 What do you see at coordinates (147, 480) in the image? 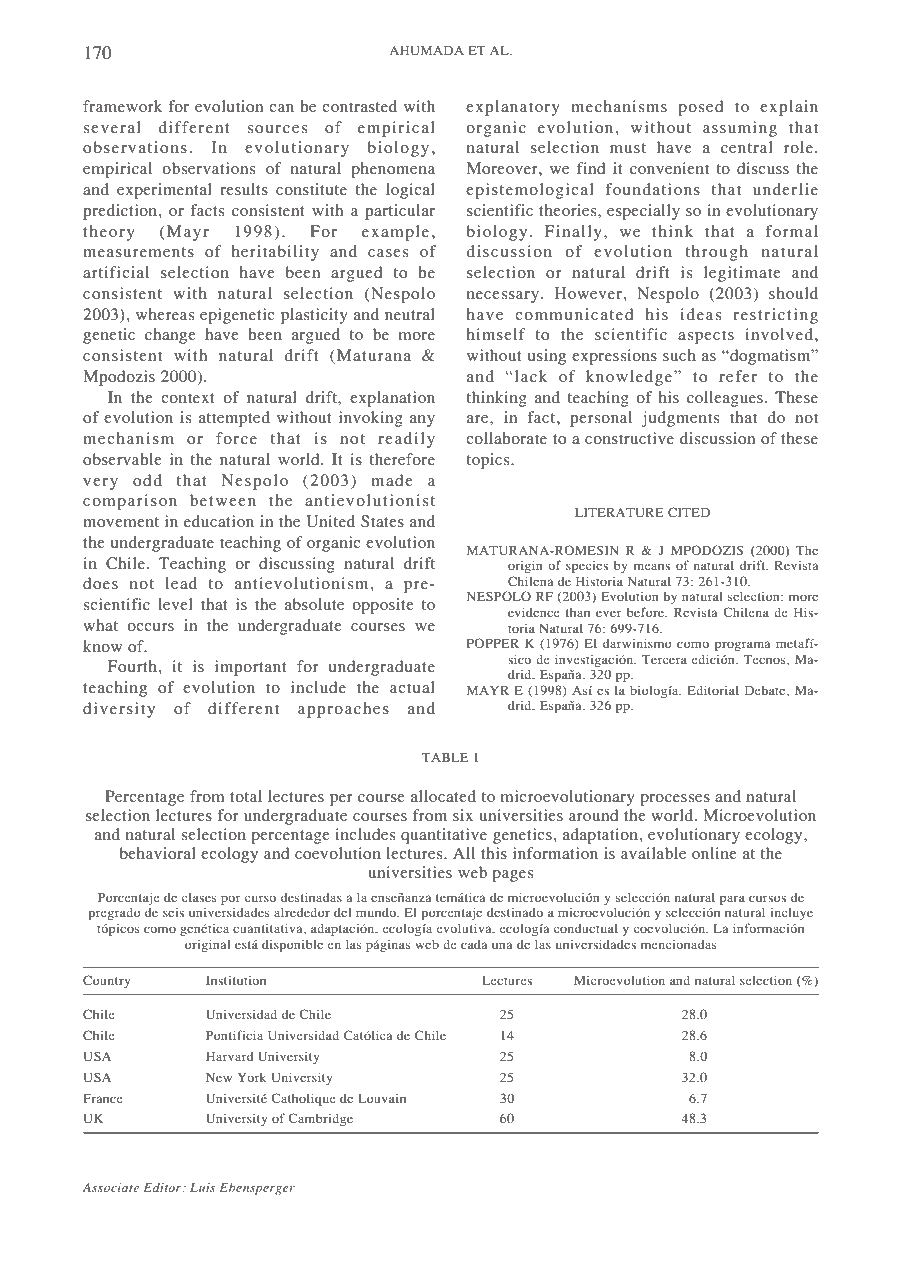
I see `odd` at bounding box center [147, 480].
